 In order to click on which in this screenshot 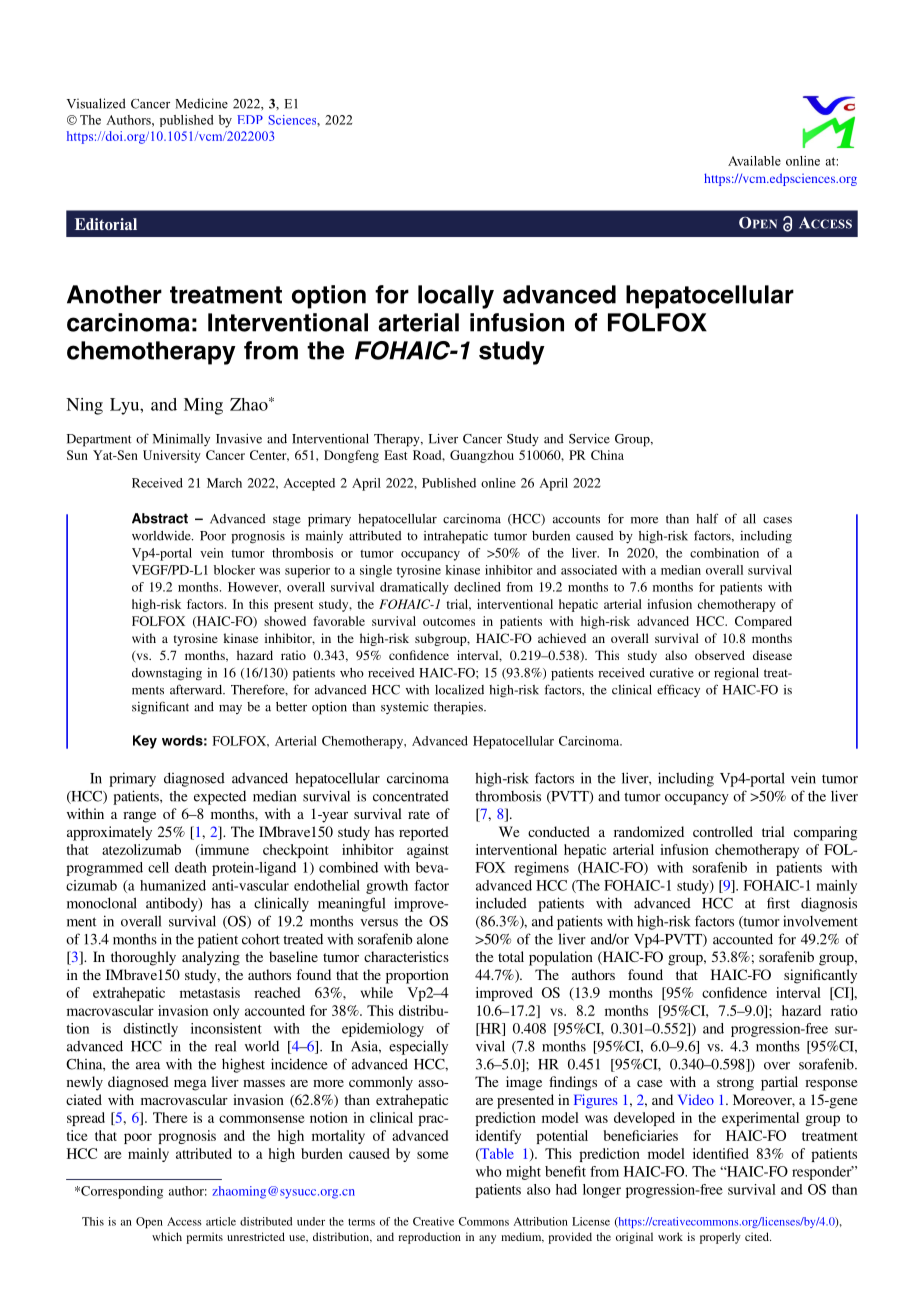, I will do `click(167, 1236)`.
